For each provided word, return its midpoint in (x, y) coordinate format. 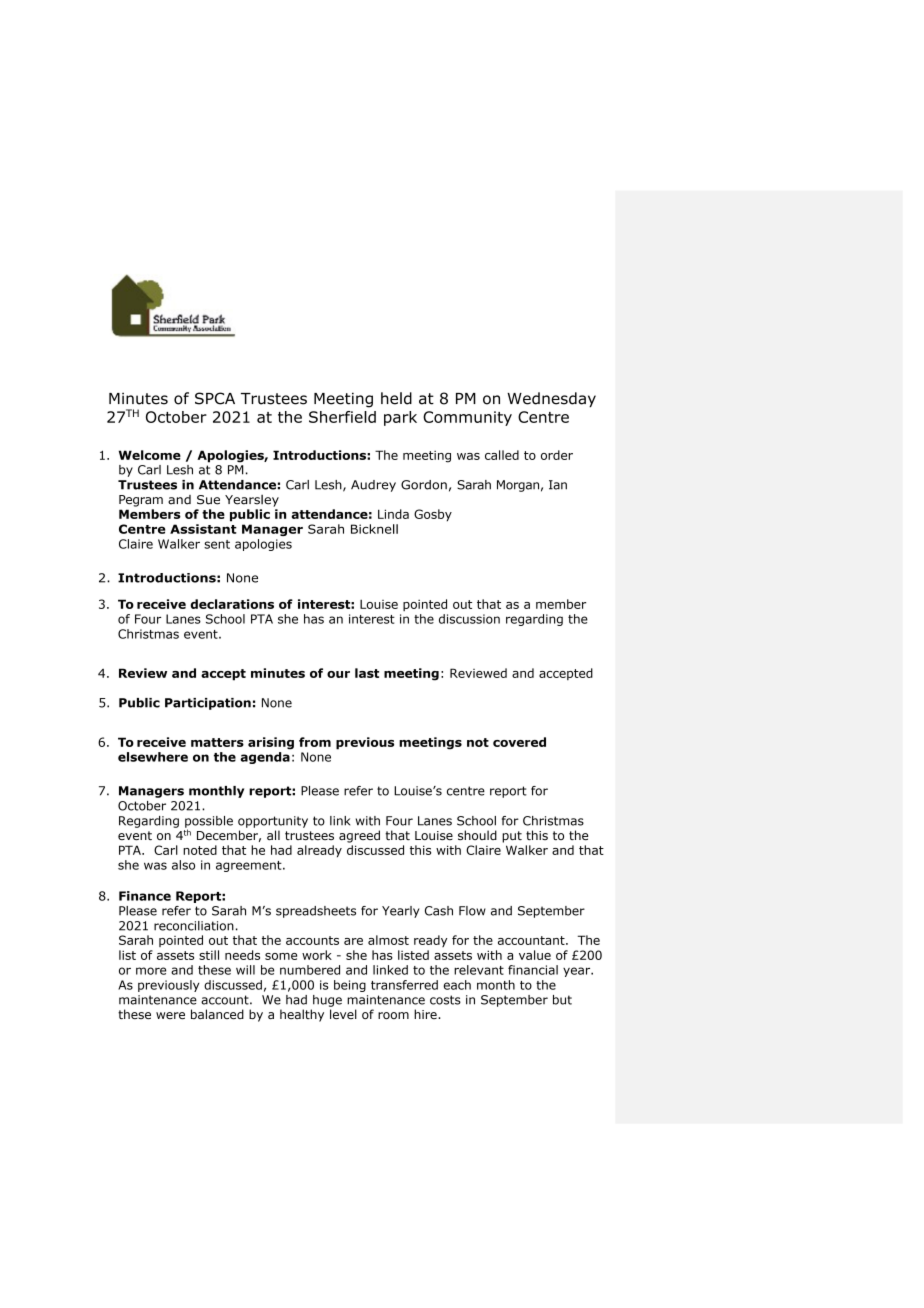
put (512, 837)
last (367, 673)
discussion (469, 619)
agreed (359, 836)
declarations (232, 604)
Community (467, 418)
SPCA (215, 398)
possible (209, 823)
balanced (217, 1014)
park (400, 418)
